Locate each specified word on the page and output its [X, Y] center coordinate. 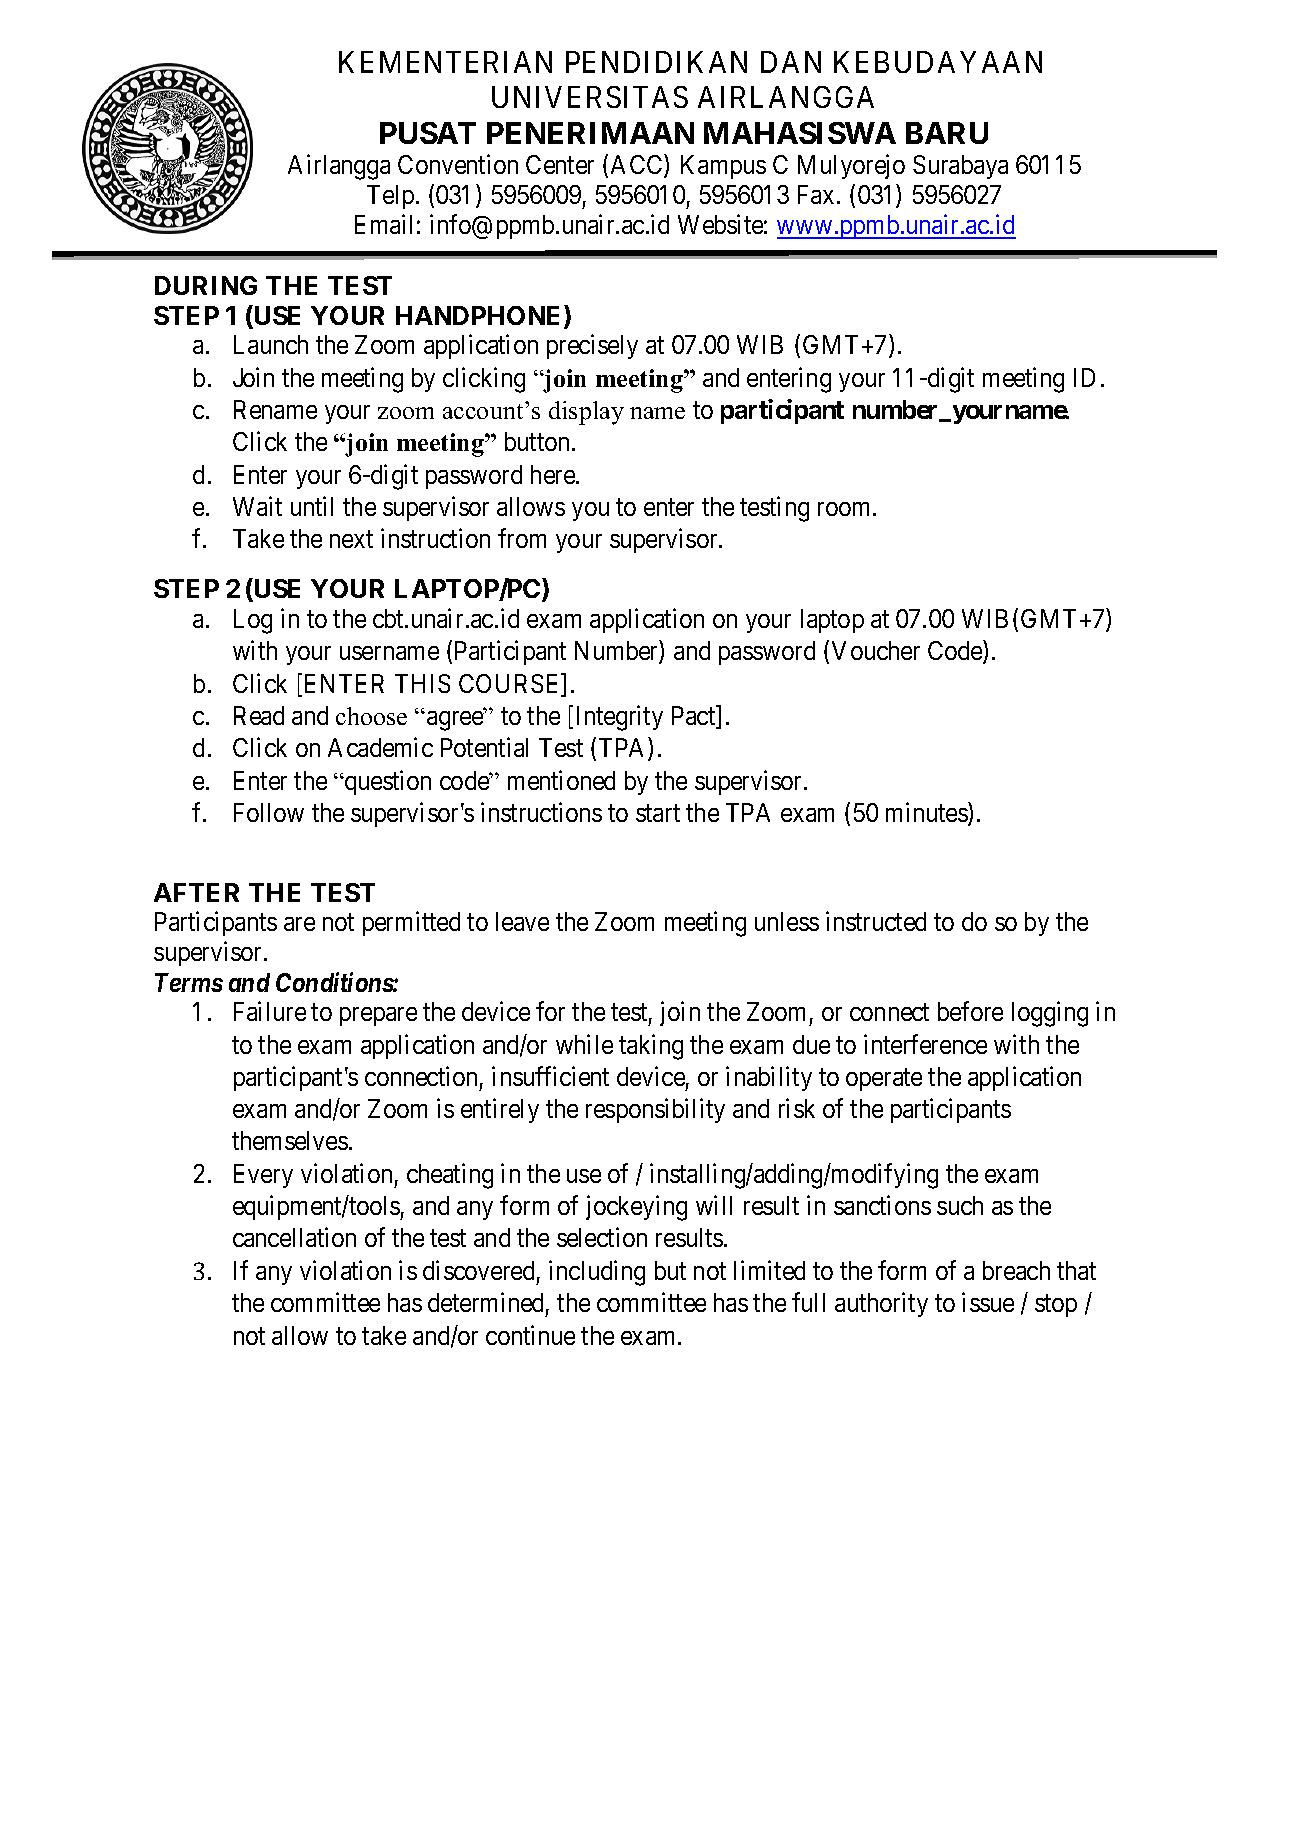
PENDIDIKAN [656, 62]
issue [988, 1302]
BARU [947, 133]
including [597, 1273]
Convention [458, 164]
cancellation [294, 1237]
